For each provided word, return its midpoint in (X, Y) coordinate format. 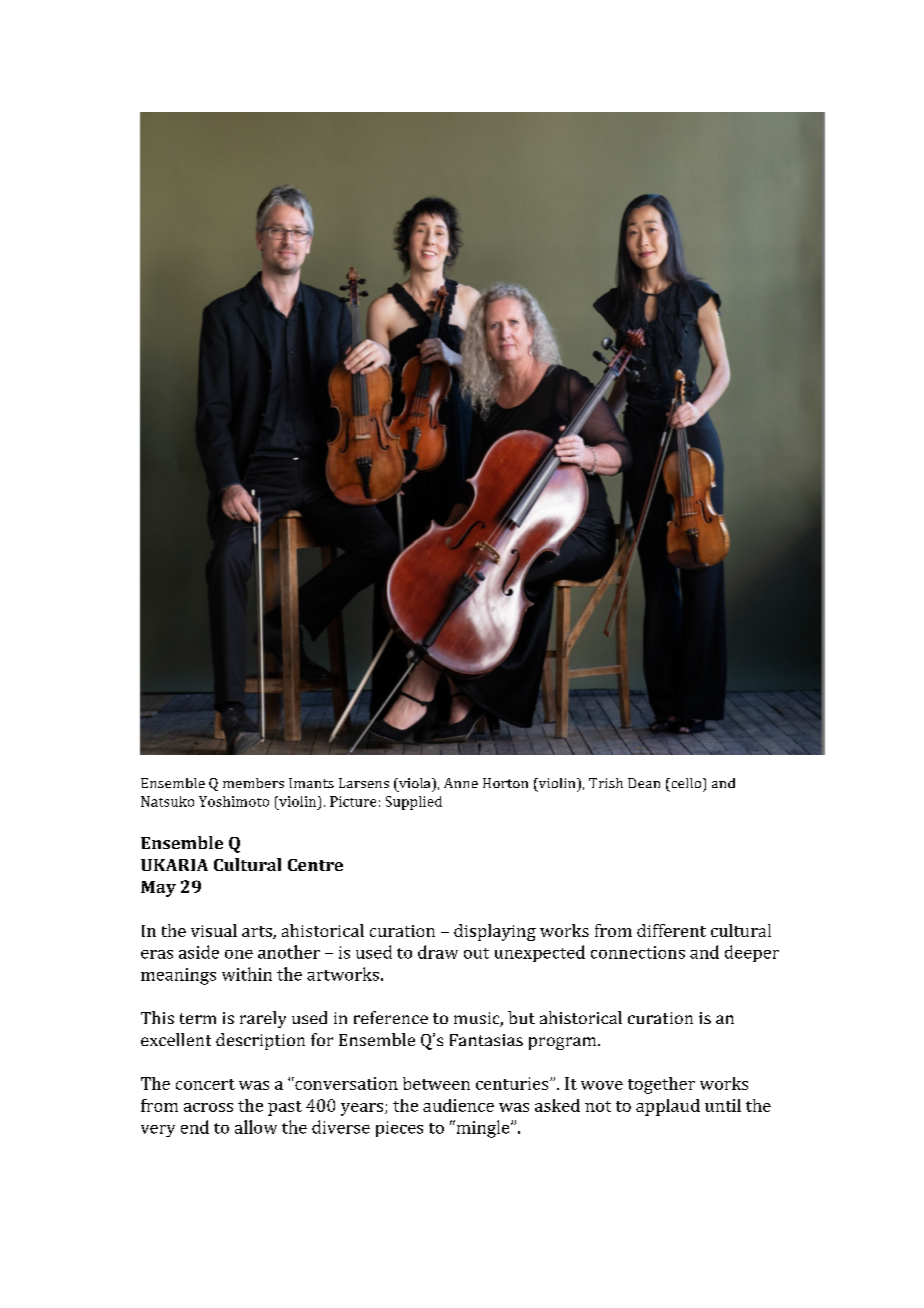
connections (638, 952)
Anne (461, 783)
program (564, 1043)
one (239, 954)
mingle (483, 1129)
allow (256, 1127)
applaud (668, 1107)
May (158, 889)
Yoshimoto (234, 801)
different (671, 930)
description (260, 1041)
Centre (315, 865)
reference (391, 1017)
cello (685, 783)
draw (438, 952)
